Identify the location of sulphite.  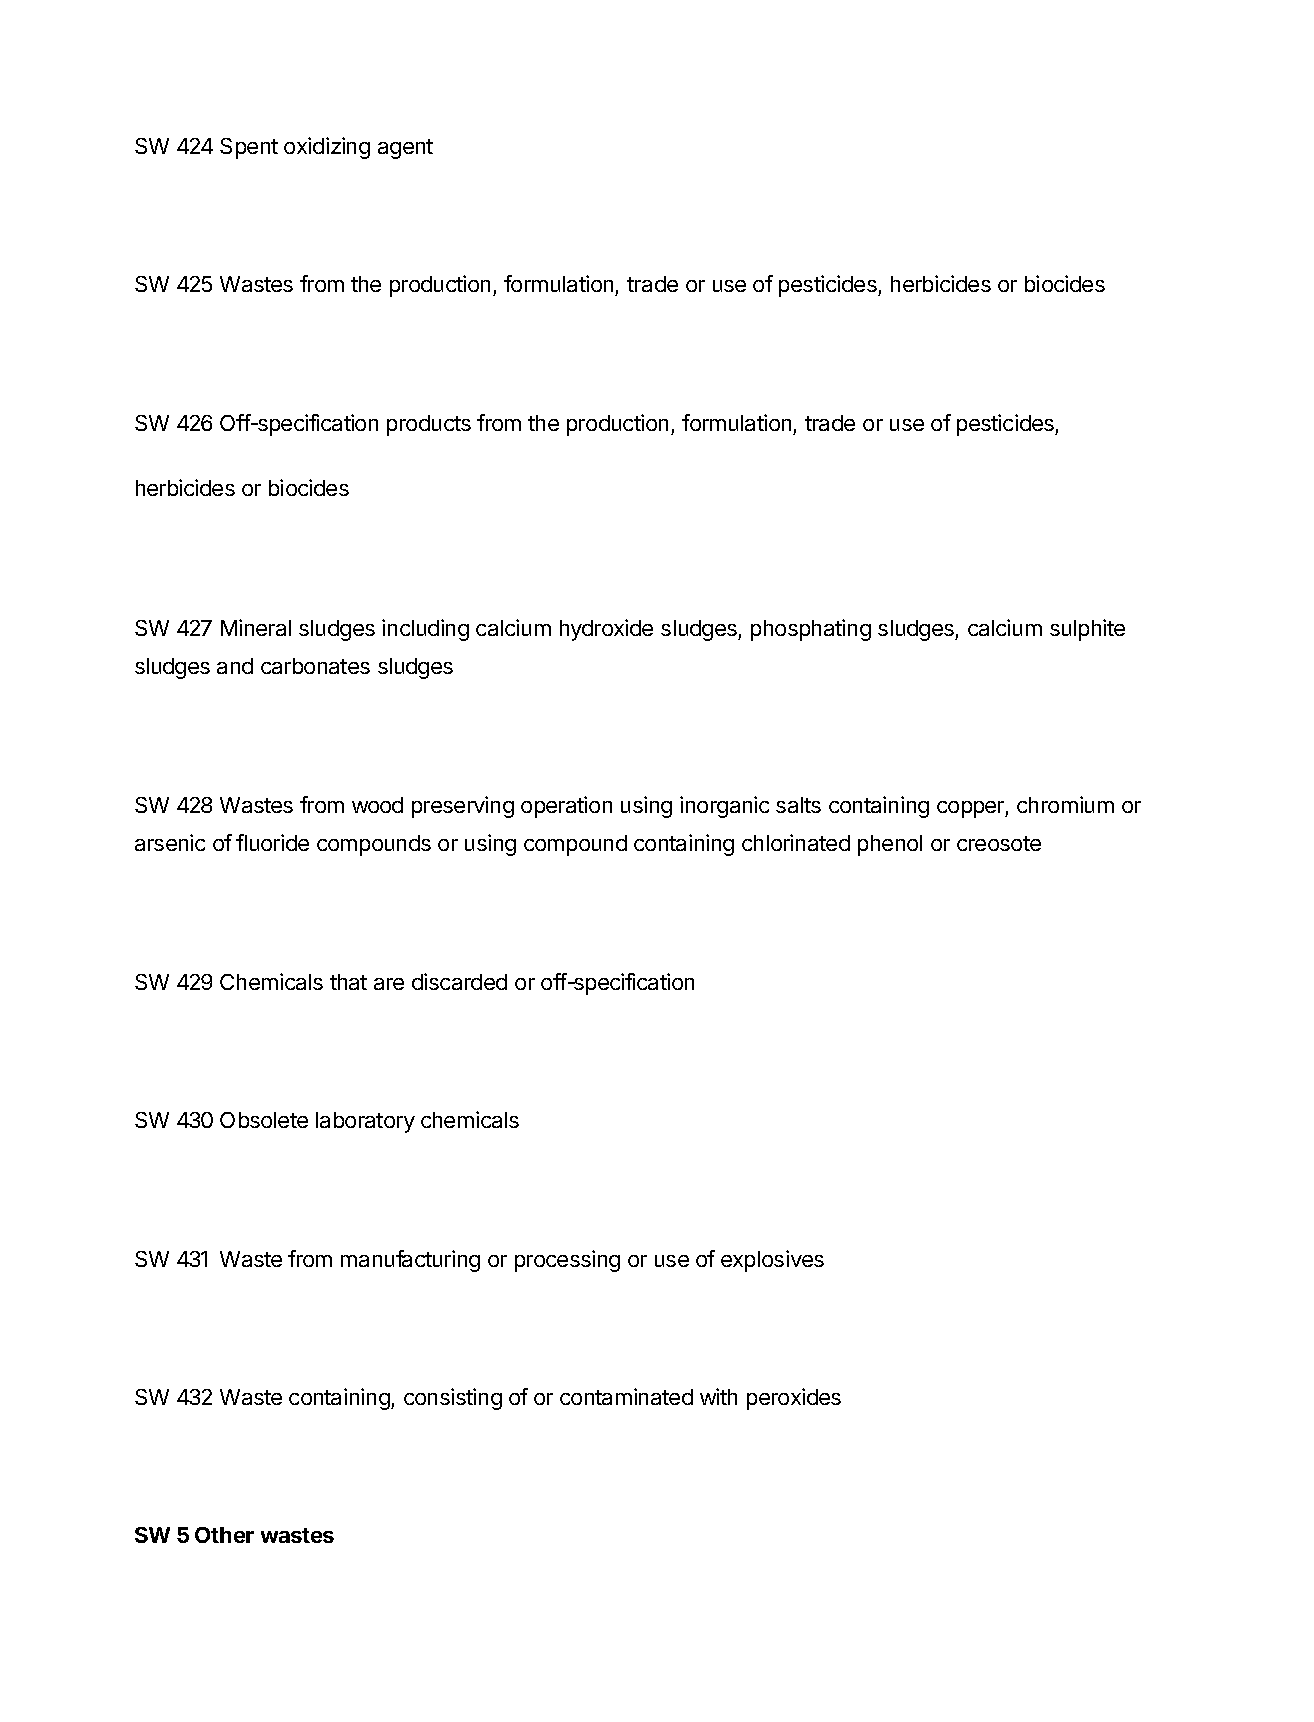
(1087, 630).
